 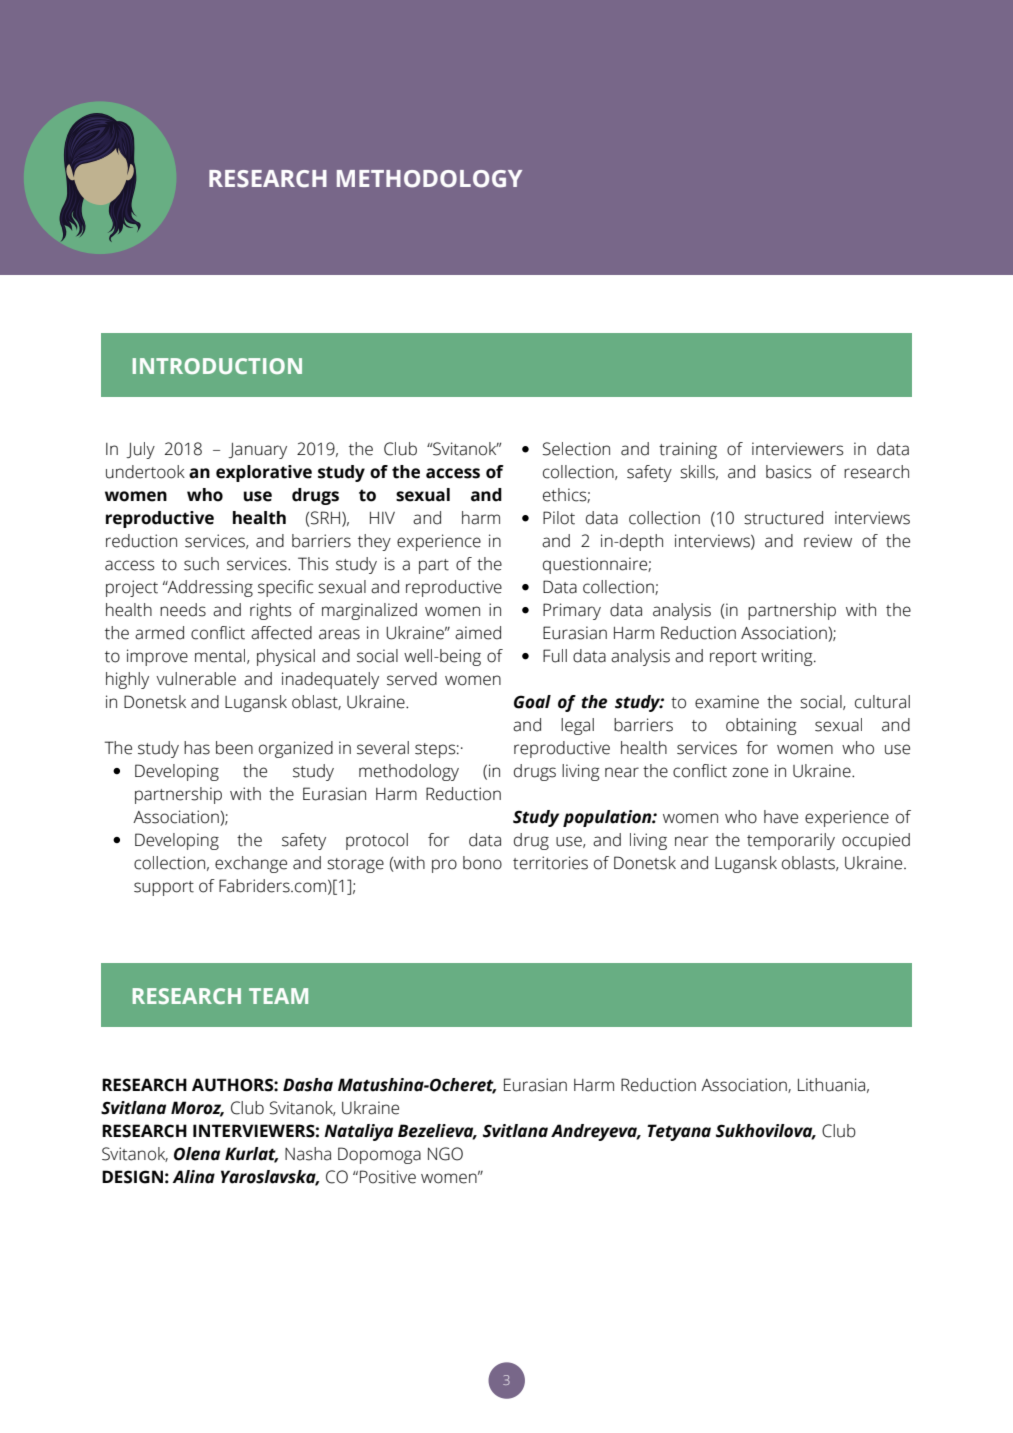 What do you see at coordinates (217, 366) in the screenshot?
I see `INTRODUCTION` at bounding box center [217, 366].
